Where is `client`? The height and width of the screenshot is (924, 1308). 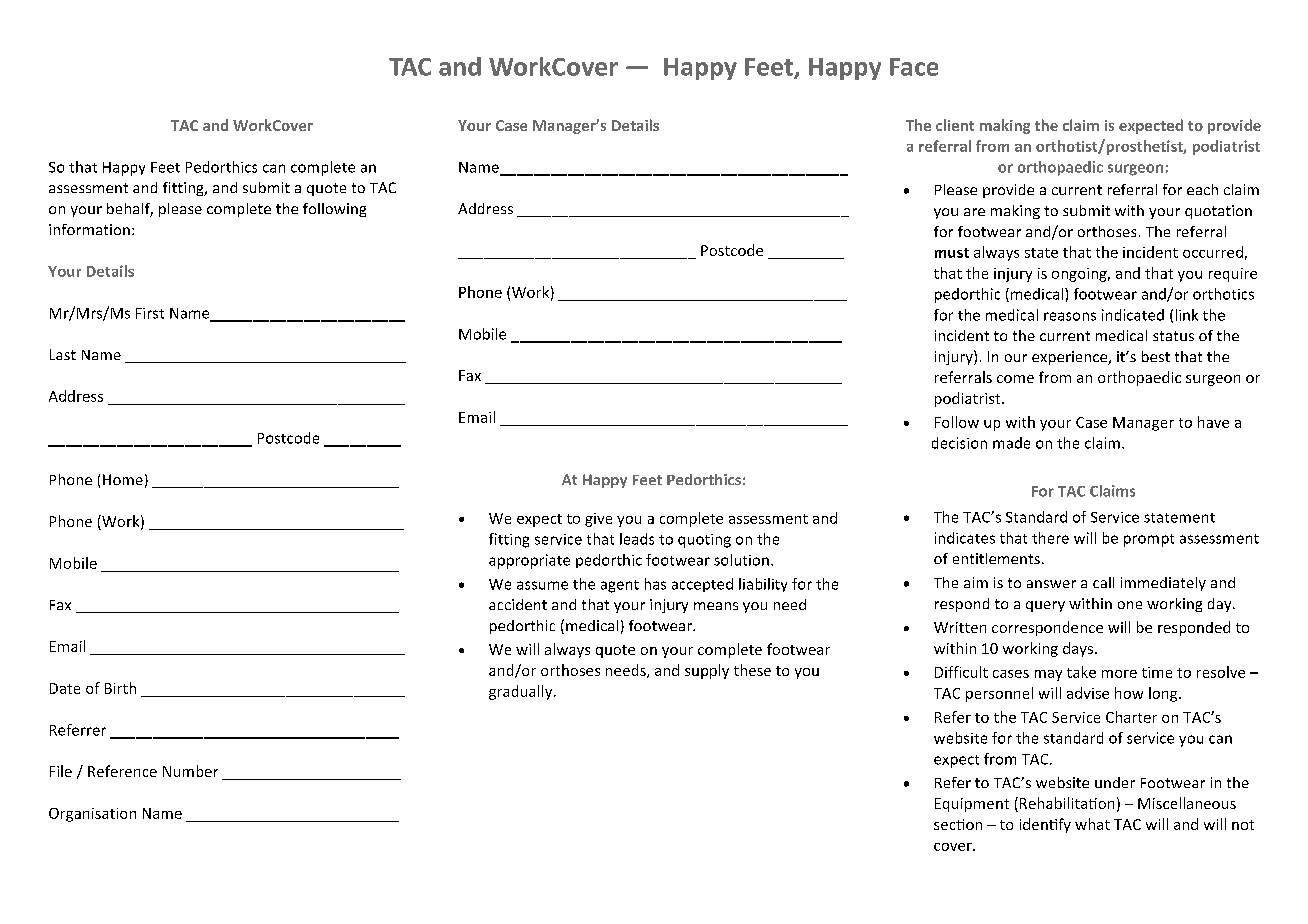 client is located at coordinates (955, 125).
